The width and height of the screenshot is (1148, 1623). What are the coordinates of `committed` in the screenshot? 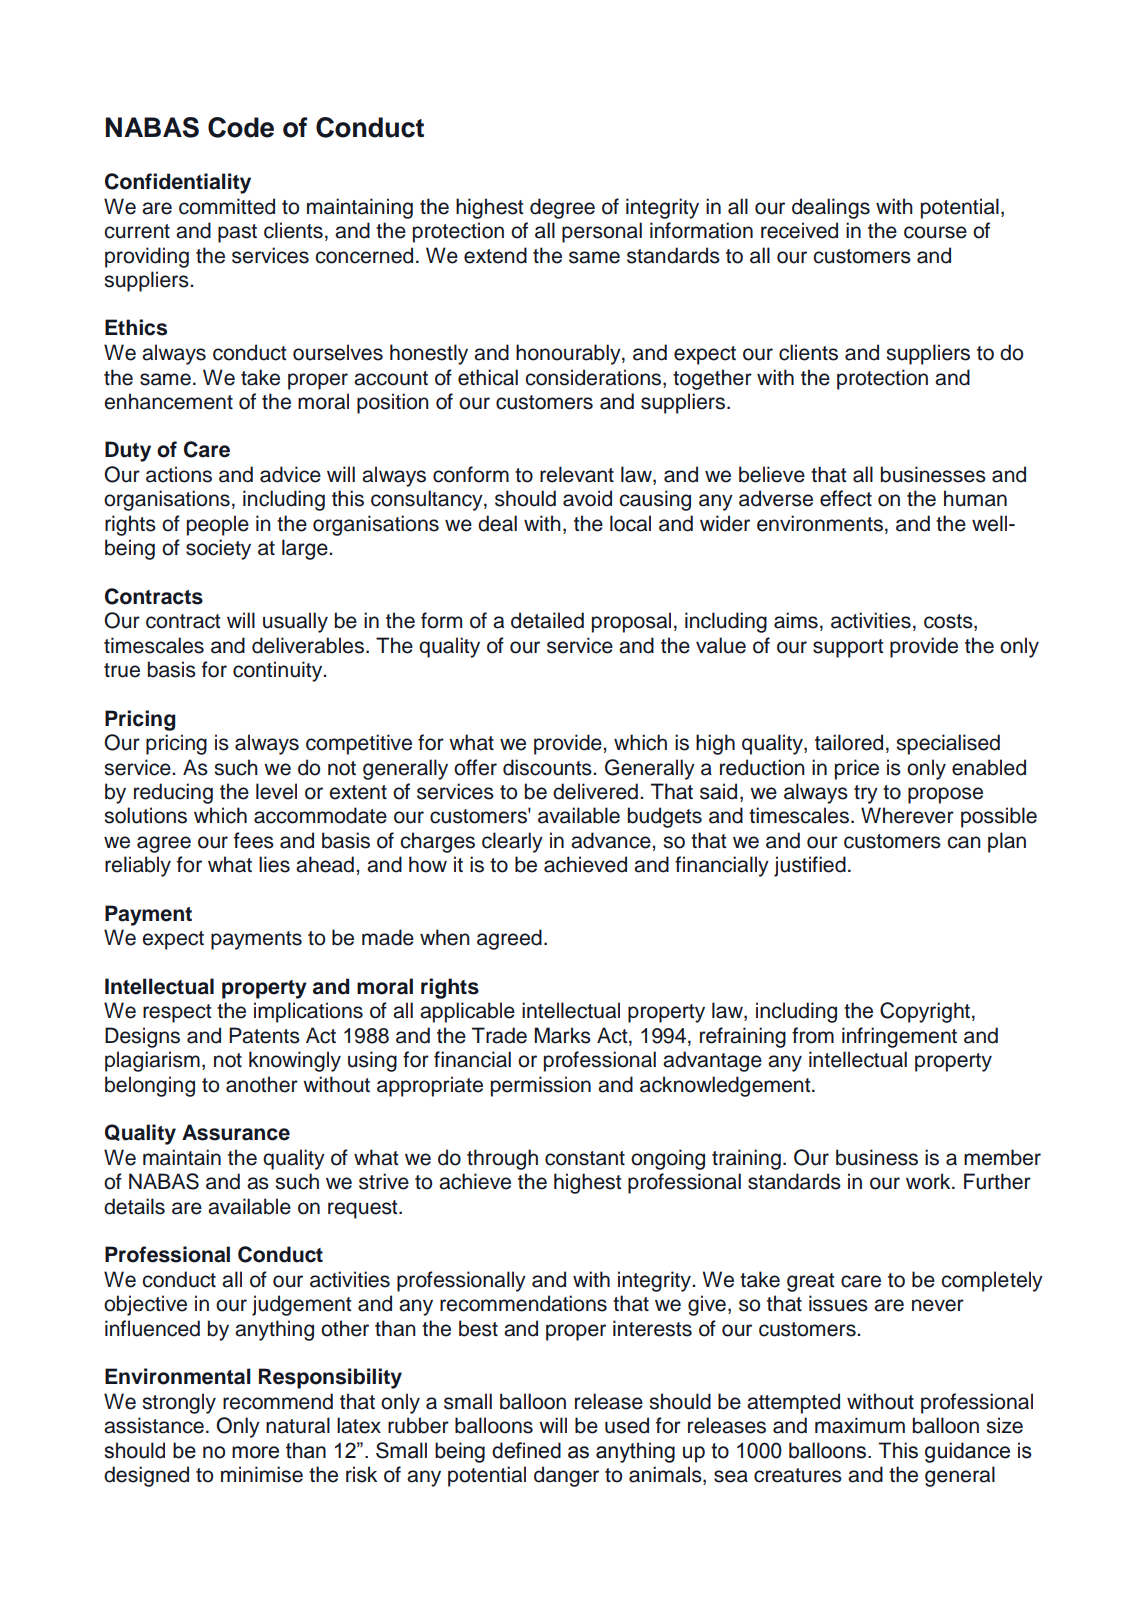 It's located at (227, 206).
